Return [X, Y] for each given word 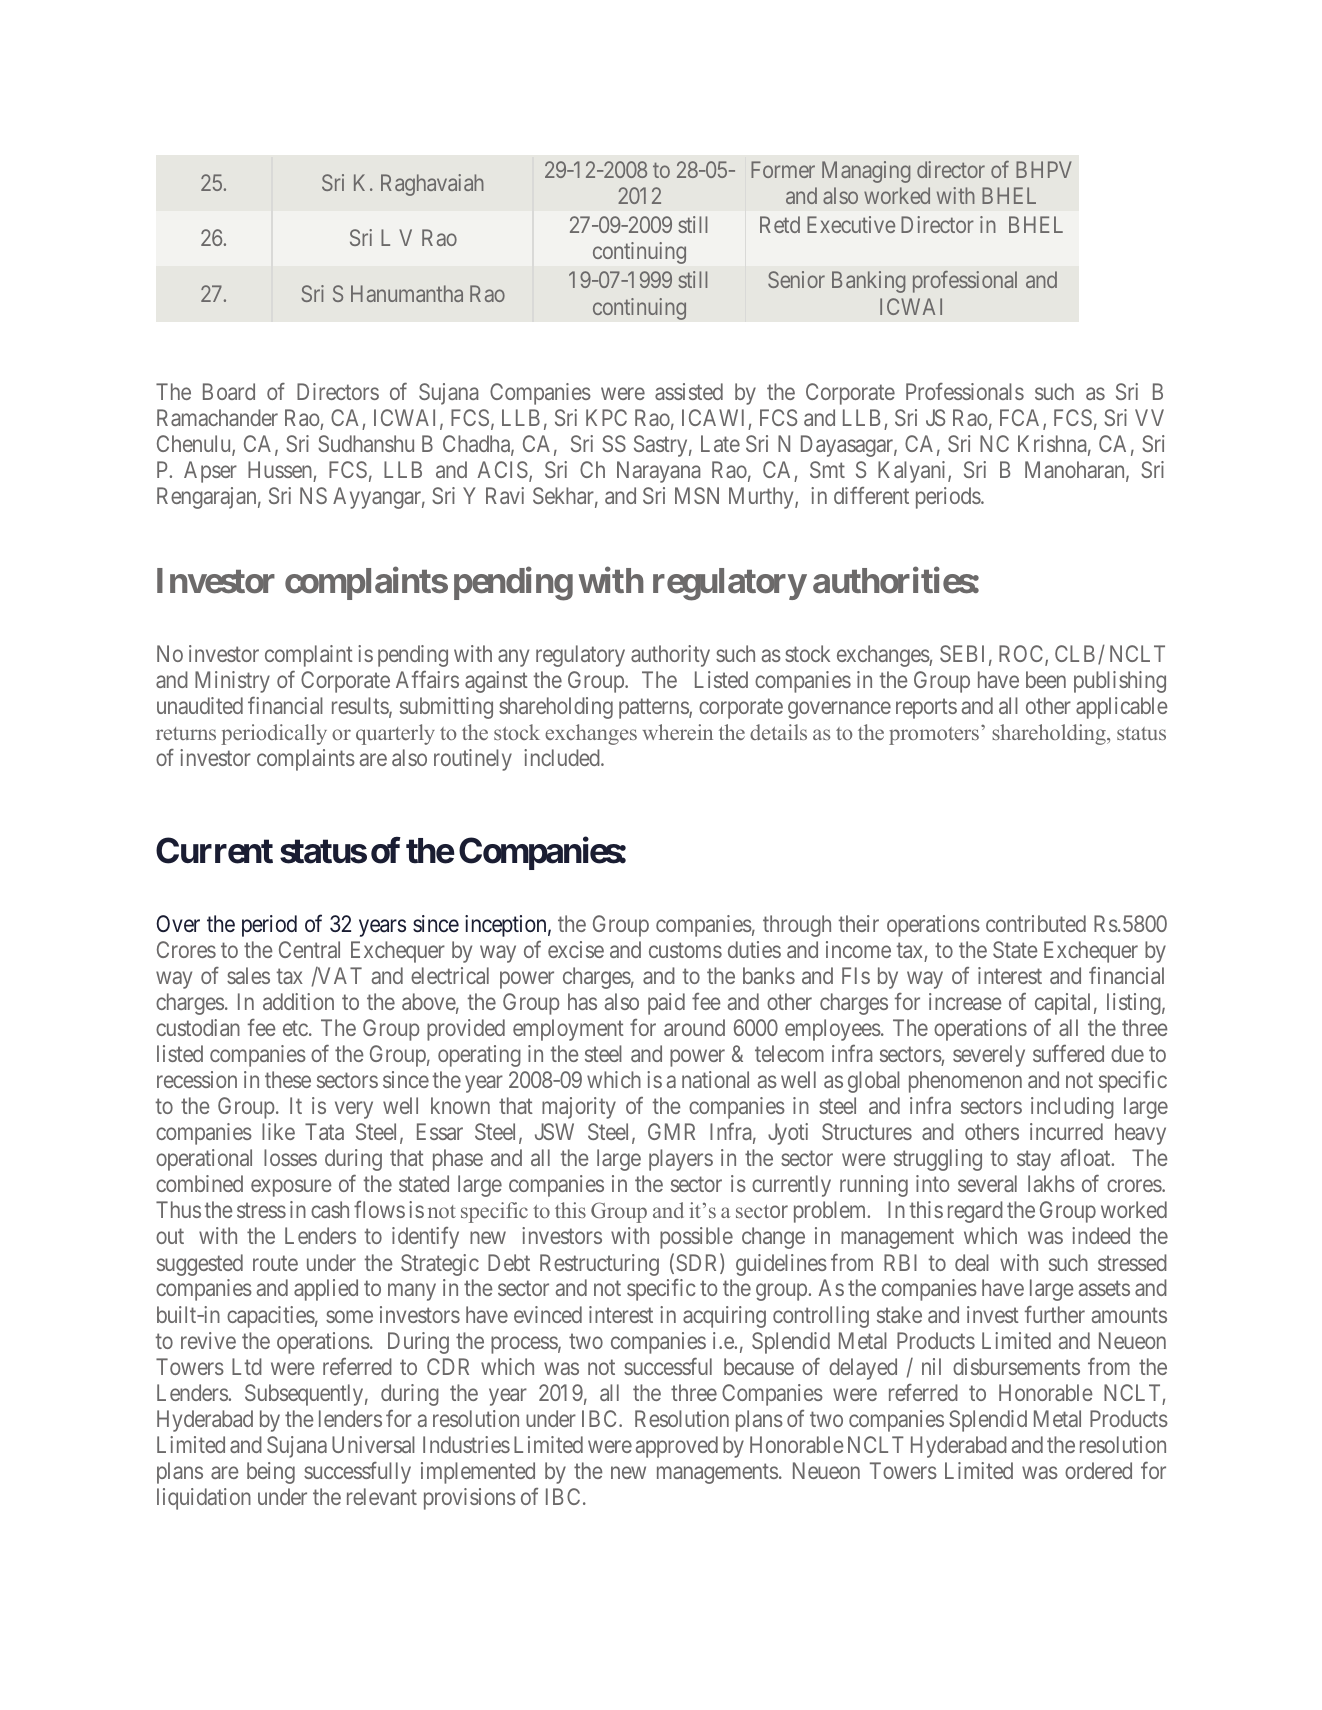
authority [670, 656]
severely [989, 1056]
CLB [1077, 655]
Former [783, 169]
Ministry [232, 682]
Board [229, 391]
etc [295, 1028]
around [694, 1027]
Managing [866, 172]
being [271, 1473]
